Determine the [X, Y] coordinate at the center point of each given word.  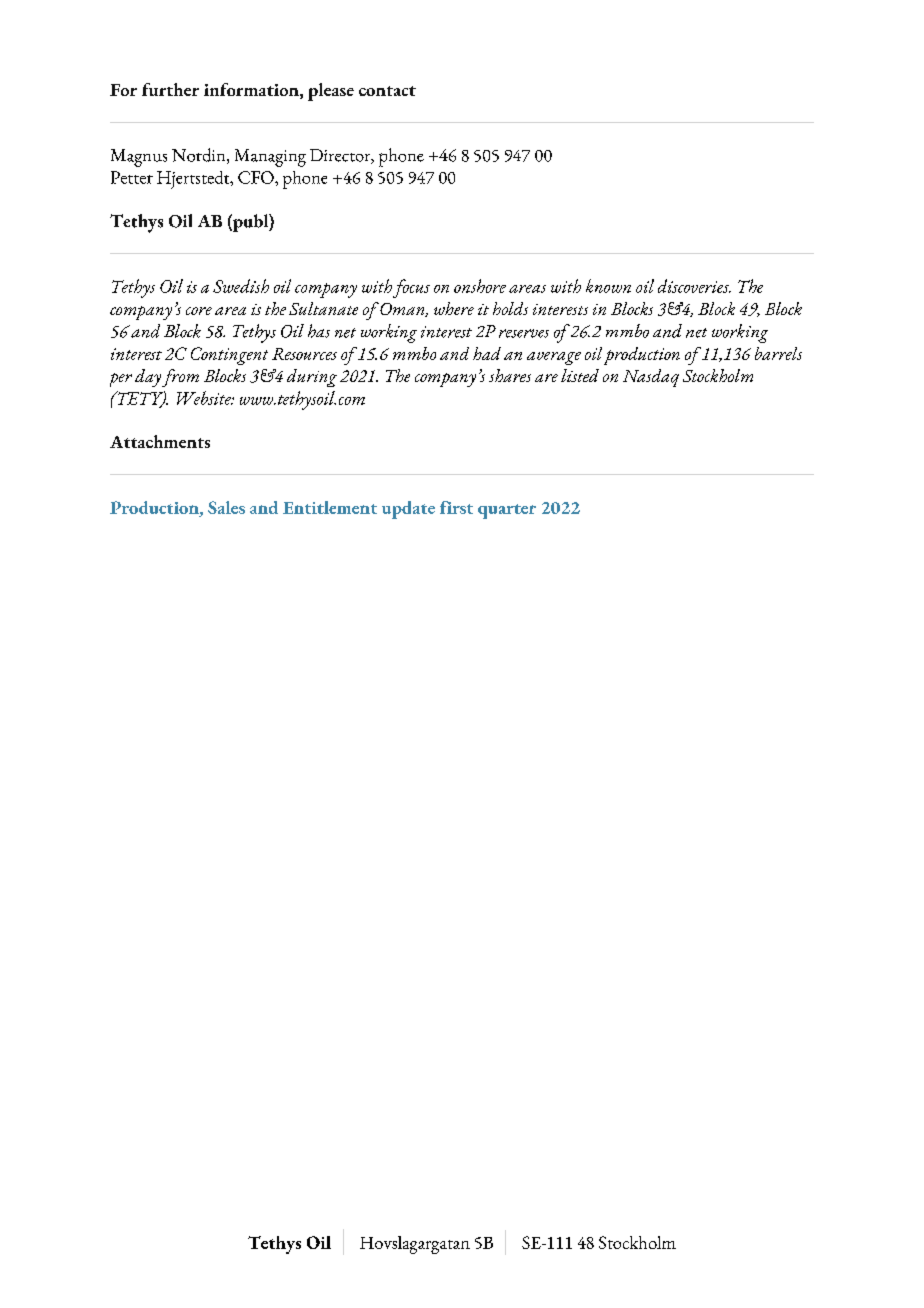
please [331, 92]
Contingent [229, 356]
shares [510, 375]
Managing [270, 158]
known [608, 286]
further [170, 89]
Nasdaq [651, 378]
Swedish [241, 286]
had [487, 353]
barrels [778, 353]
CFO [257, 177]
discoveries [694, 286]
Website [205, 398]
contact [387, 91]
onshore [480, 286]
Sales [226, 507]
